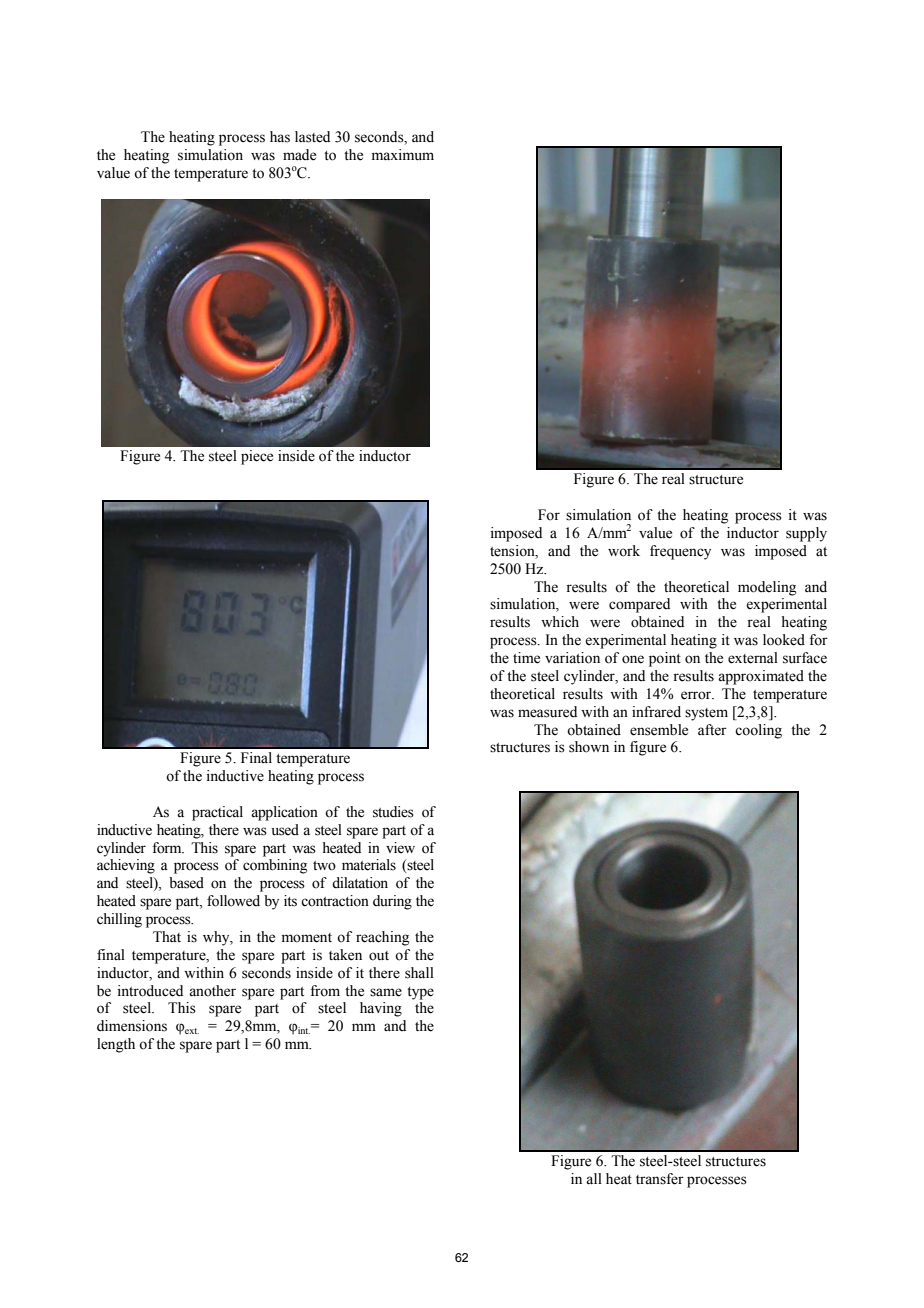 The height and width of the screenshot is (1308, 924). I want to click on after, so click(712, 730).
